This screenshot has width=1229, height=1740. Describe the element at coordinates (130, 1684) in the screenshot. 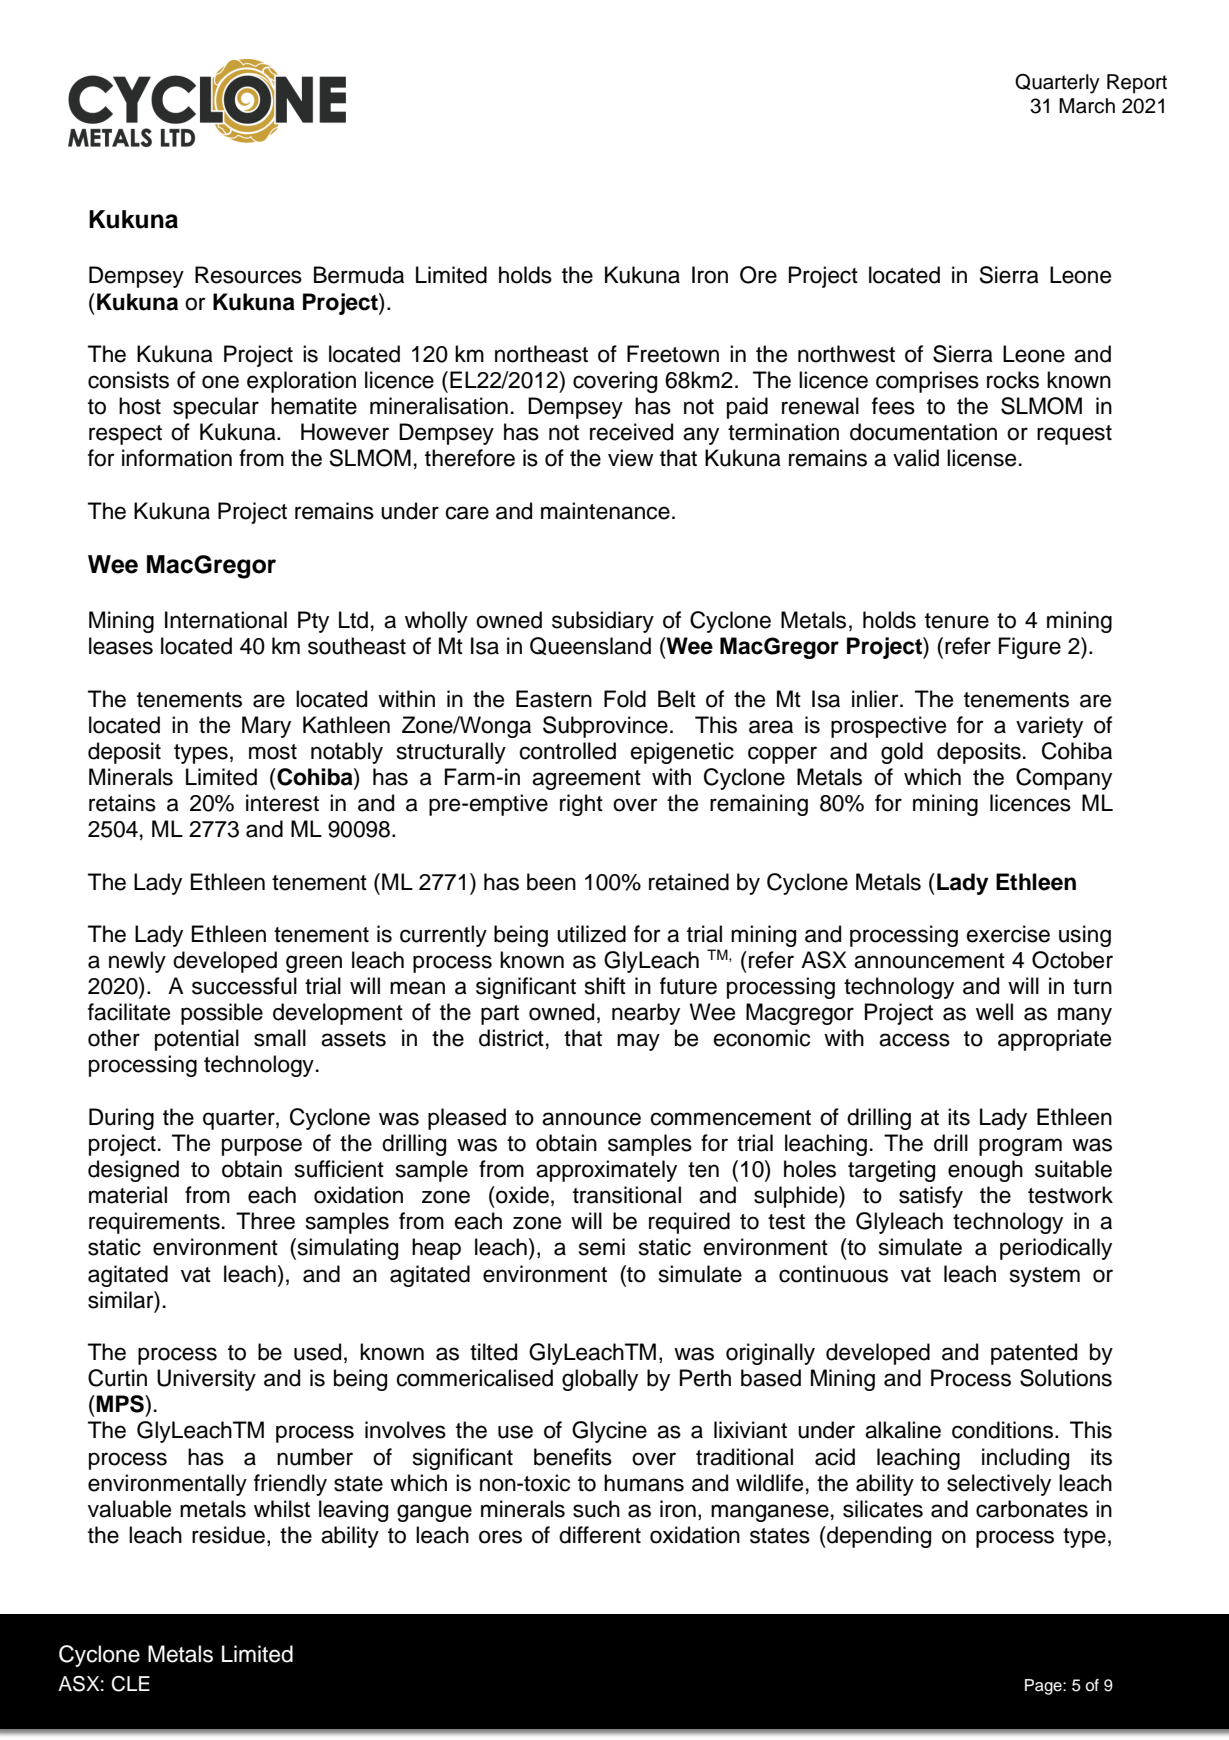

I see `CLE` at that location.
